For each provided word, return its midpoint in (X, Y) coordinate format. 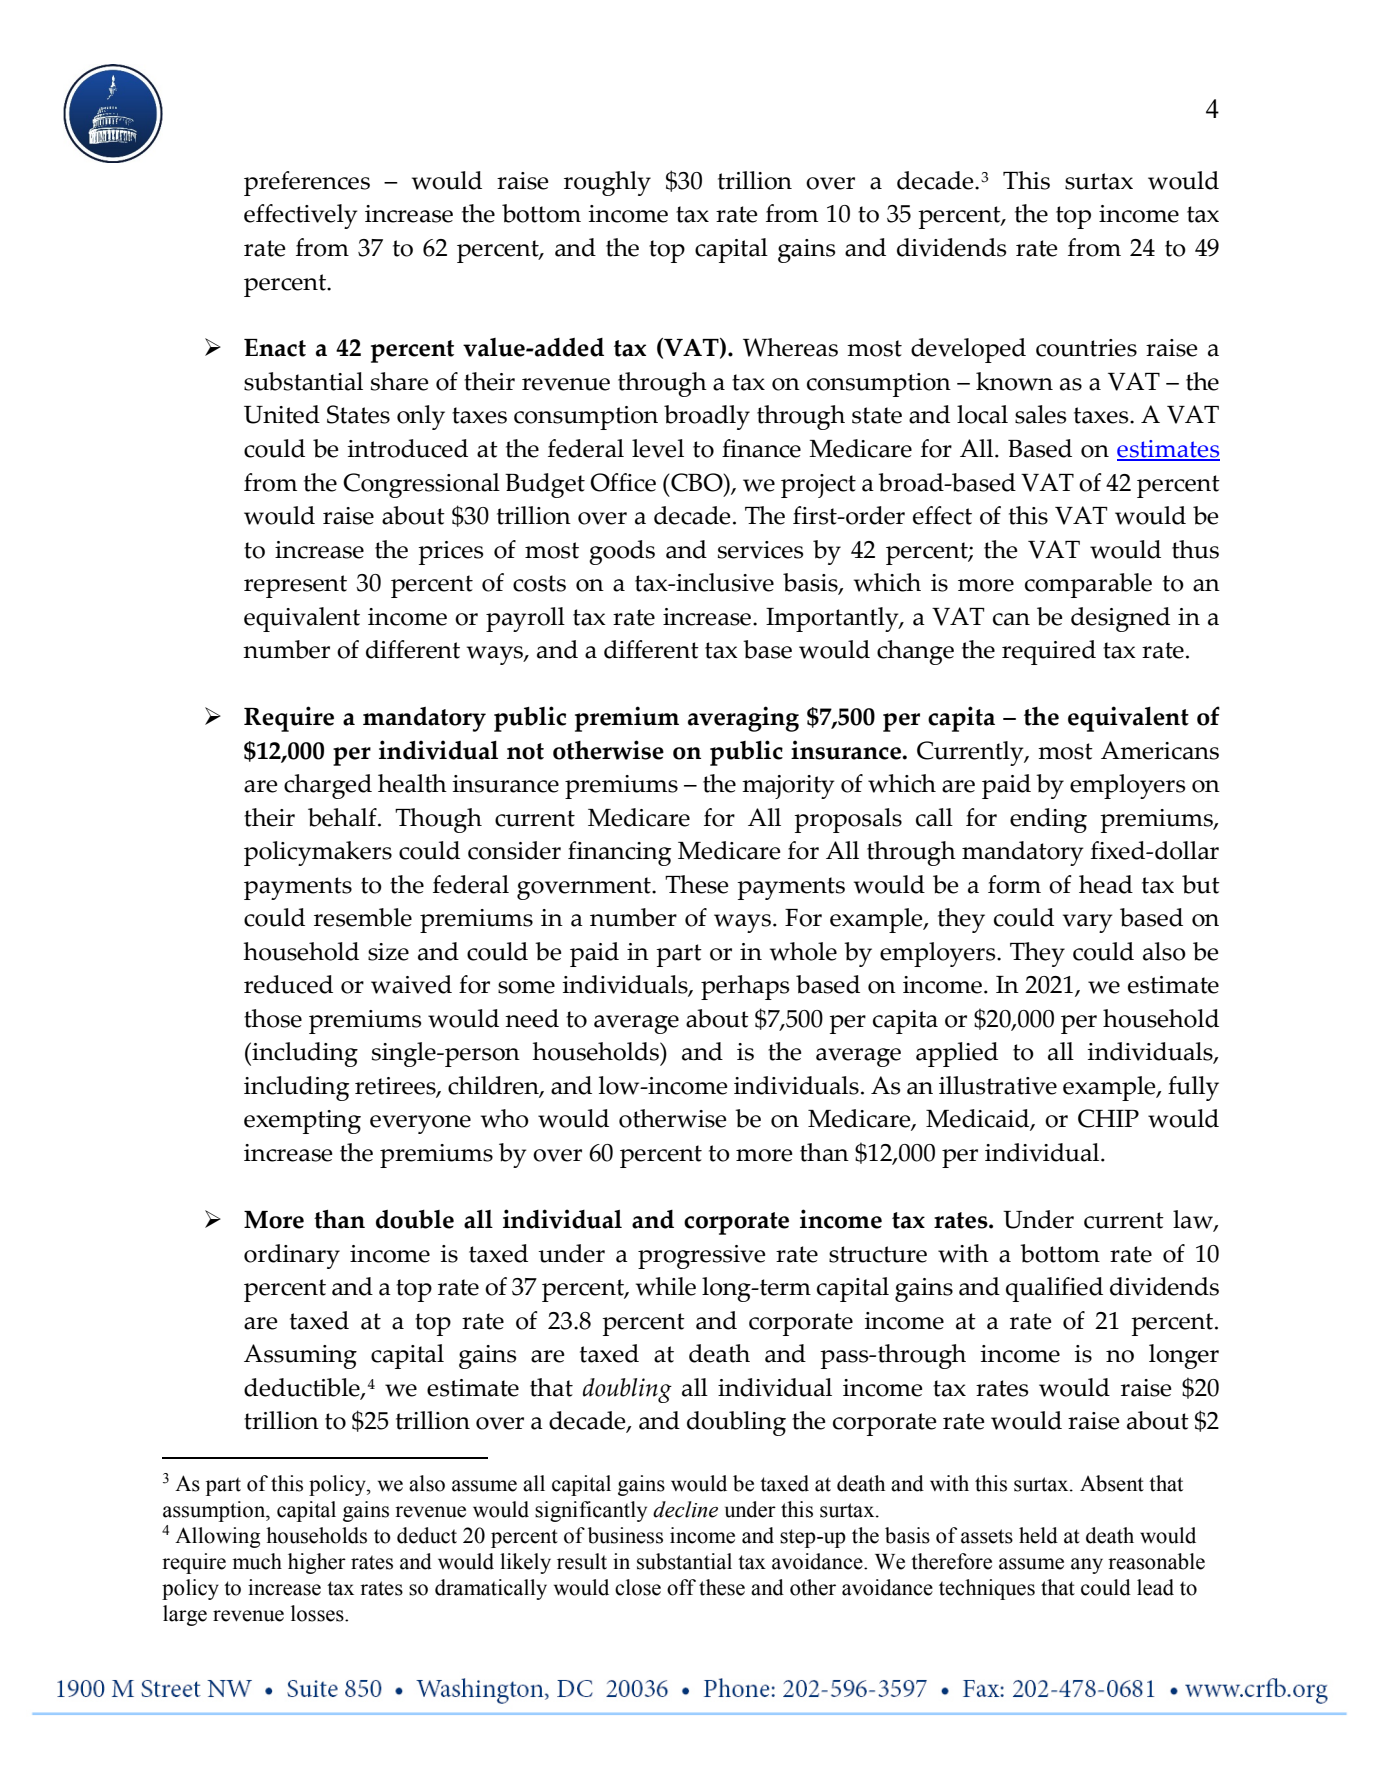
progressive (702, 1257)
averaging (743, 719)
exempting (302, 1122)
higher (317, 1563)
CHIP (1108, 1118)
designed (1120, 619)
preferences (307, 183)
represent (295, 586)
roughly (607, 183)
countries (1086, 348)
